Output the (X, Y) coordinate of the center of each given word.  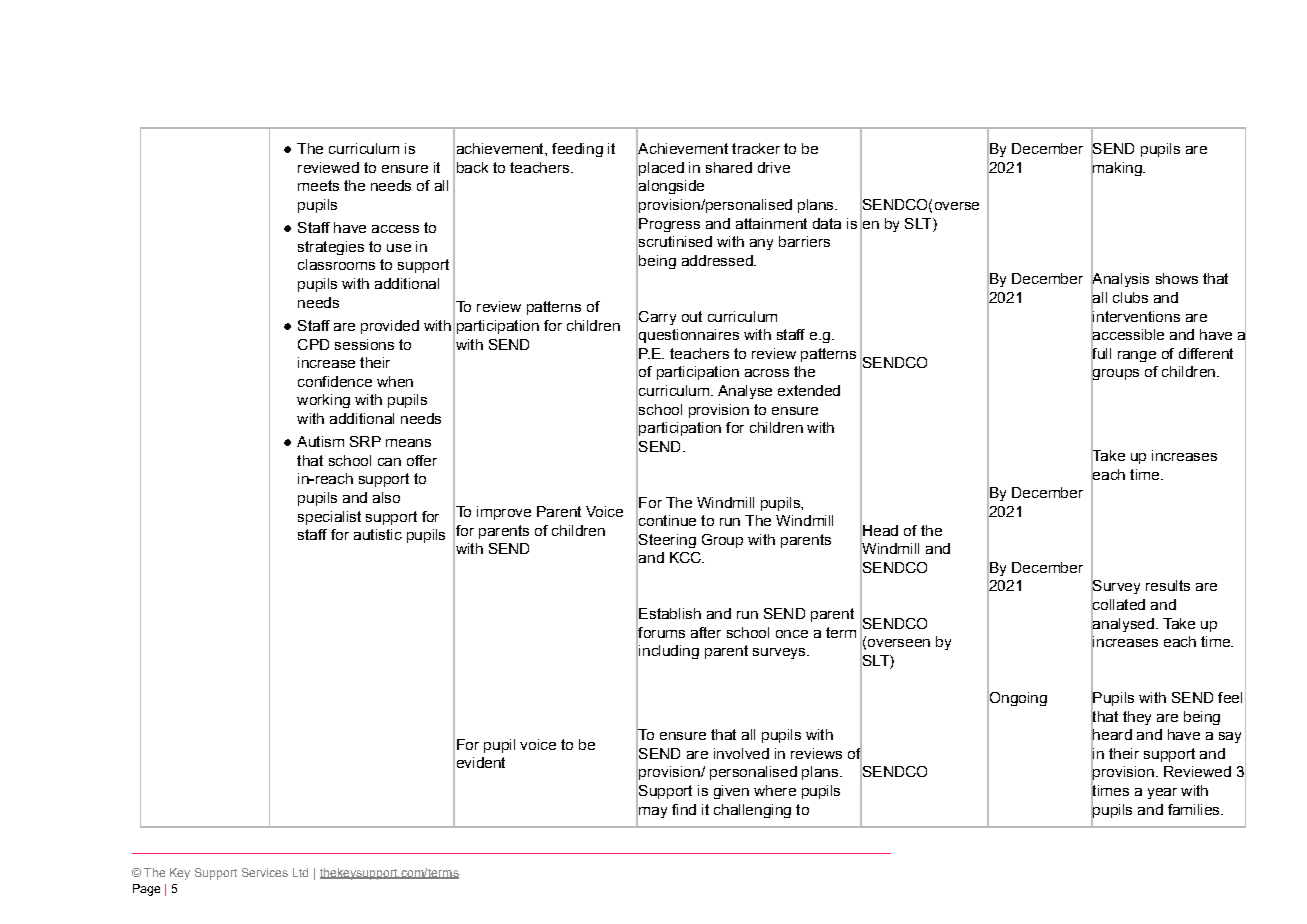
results (1168, 585)
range (1137, 356)
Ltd (300, 872)
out (692, 316)
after (706, 632)
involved (741, 753)
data (827, 223)
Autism (320, 441)
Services (265, 872)
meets (318, 185)
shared (729, 167)
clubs (1130, 297)
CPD (313, 344)
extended (809, 390)
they (1137, 718)
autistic (378, 534)
